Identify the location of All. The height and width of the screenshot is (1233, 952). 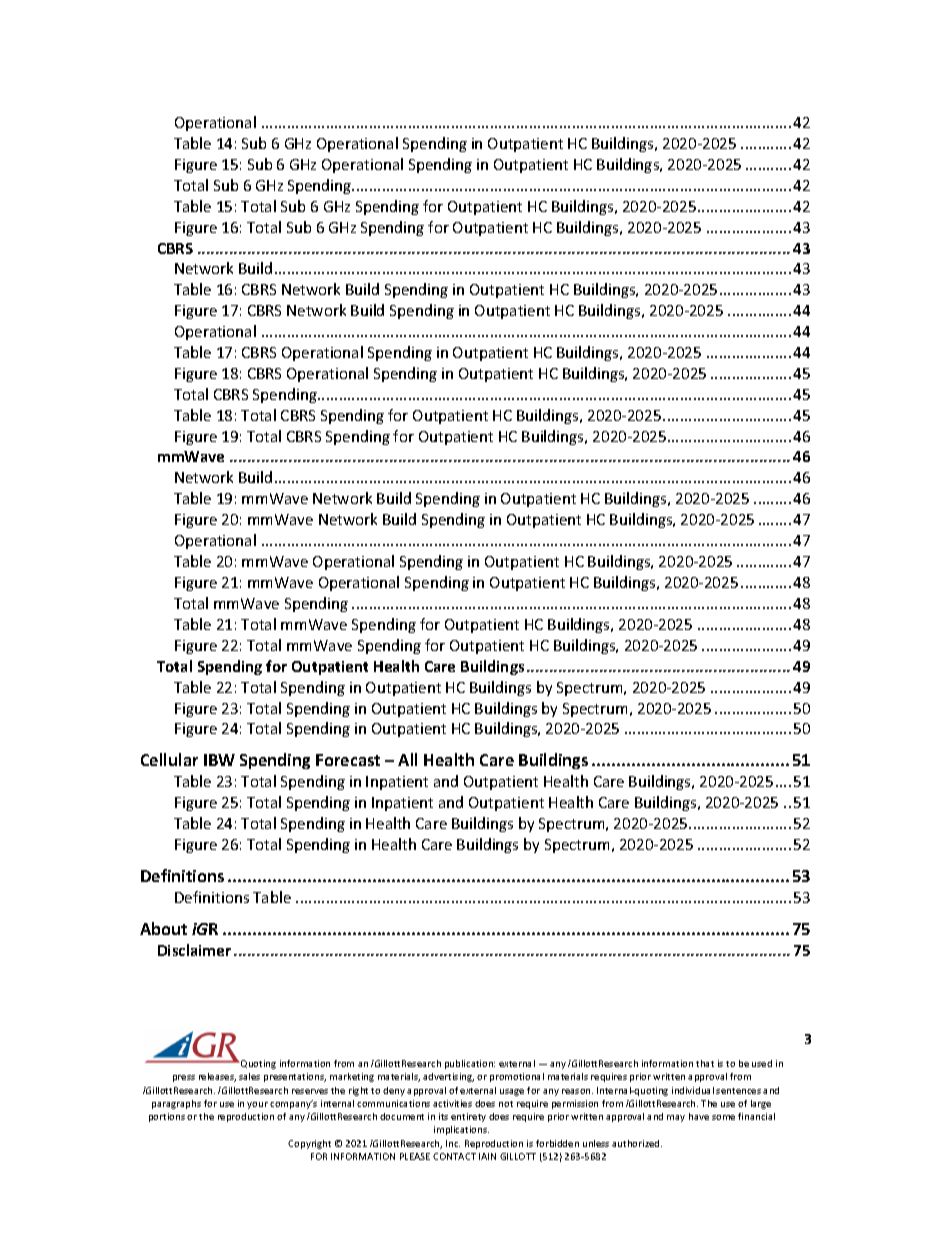
(407, 759).
